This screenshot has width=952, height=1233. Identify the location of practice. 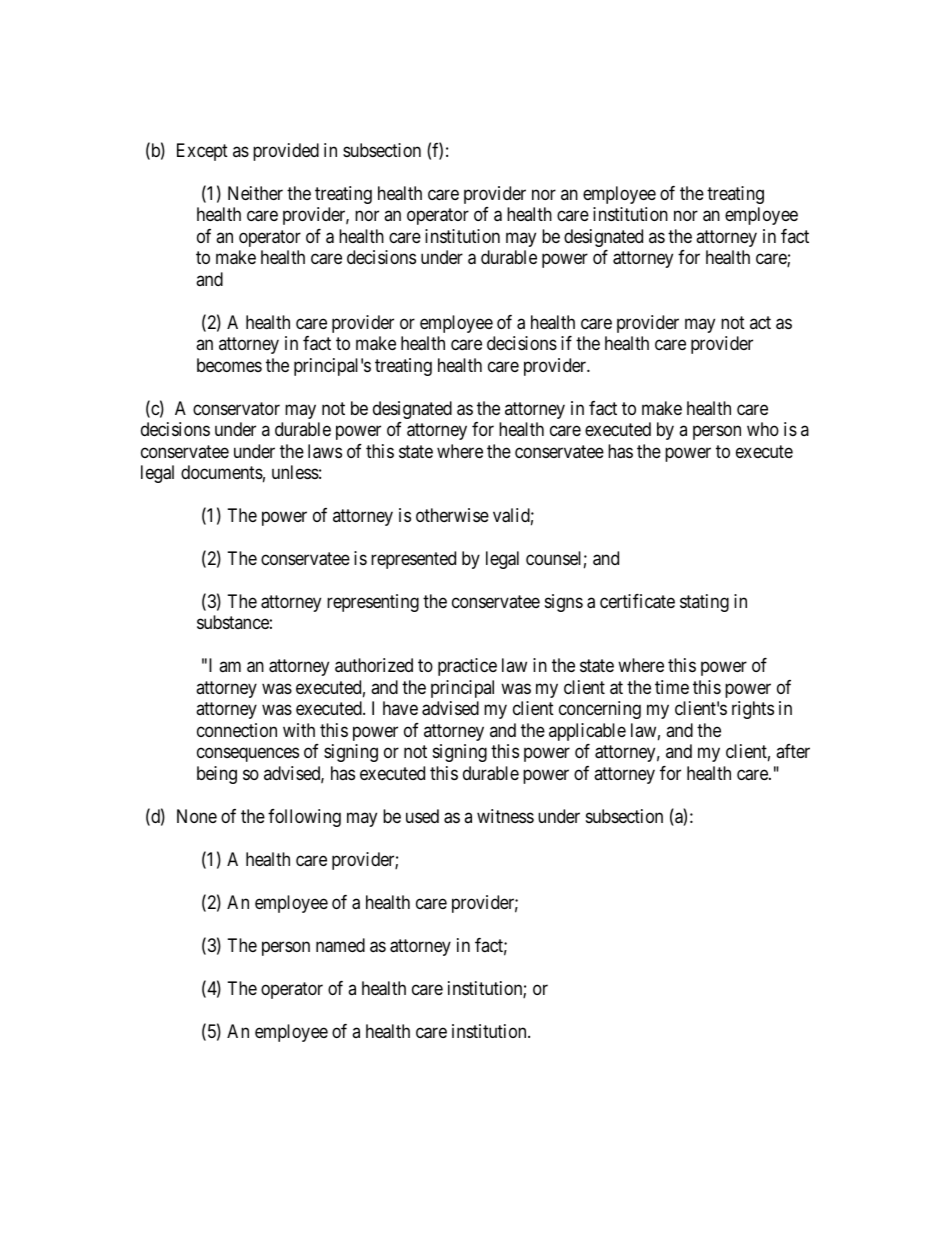
(467, 667).
